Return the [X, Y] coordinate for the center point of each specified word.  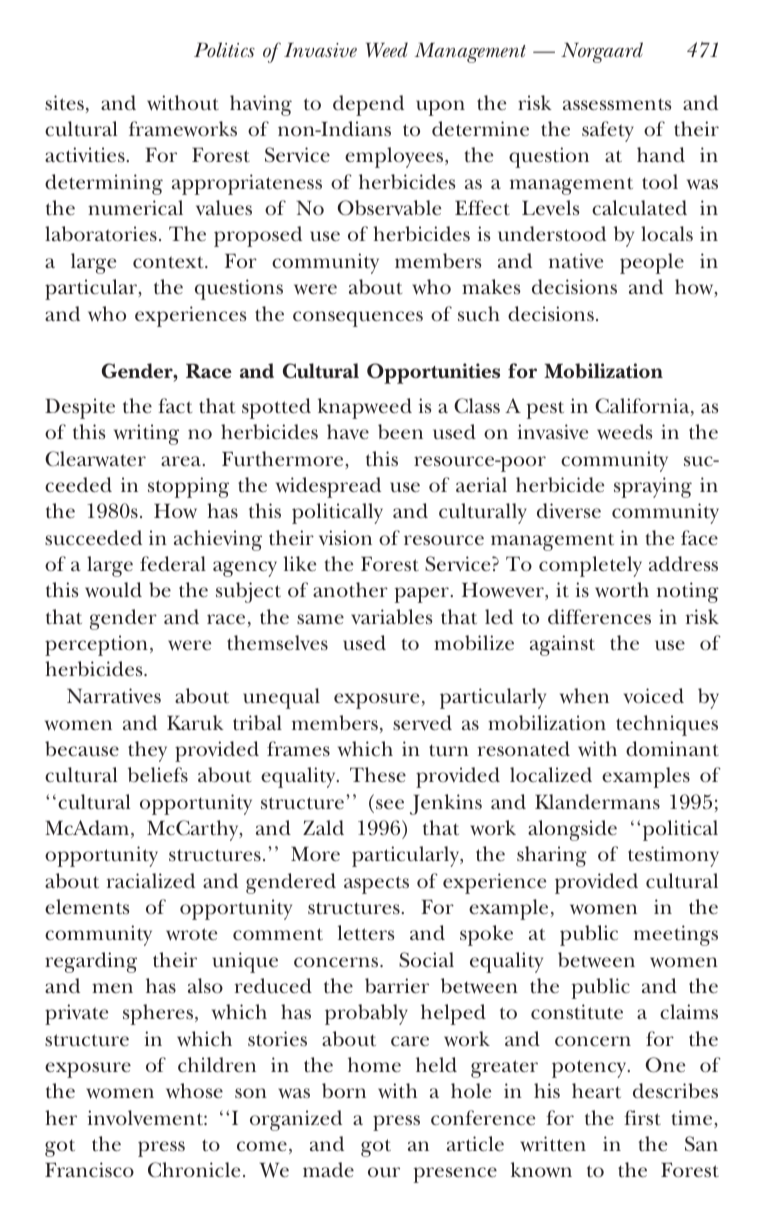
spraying [653, 487]
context [169, 262]
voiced [654, 696]
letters [366, 933]
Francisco [89, 1170]
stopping [188, 487]
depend [368, 105]
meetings [676, 935]
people [652, 263]
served [422, 723]
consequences [358, 319]
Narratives [114, 696]
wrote [191, 934]
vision [345, 538]
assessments [617, 104]
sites [64, 103]
